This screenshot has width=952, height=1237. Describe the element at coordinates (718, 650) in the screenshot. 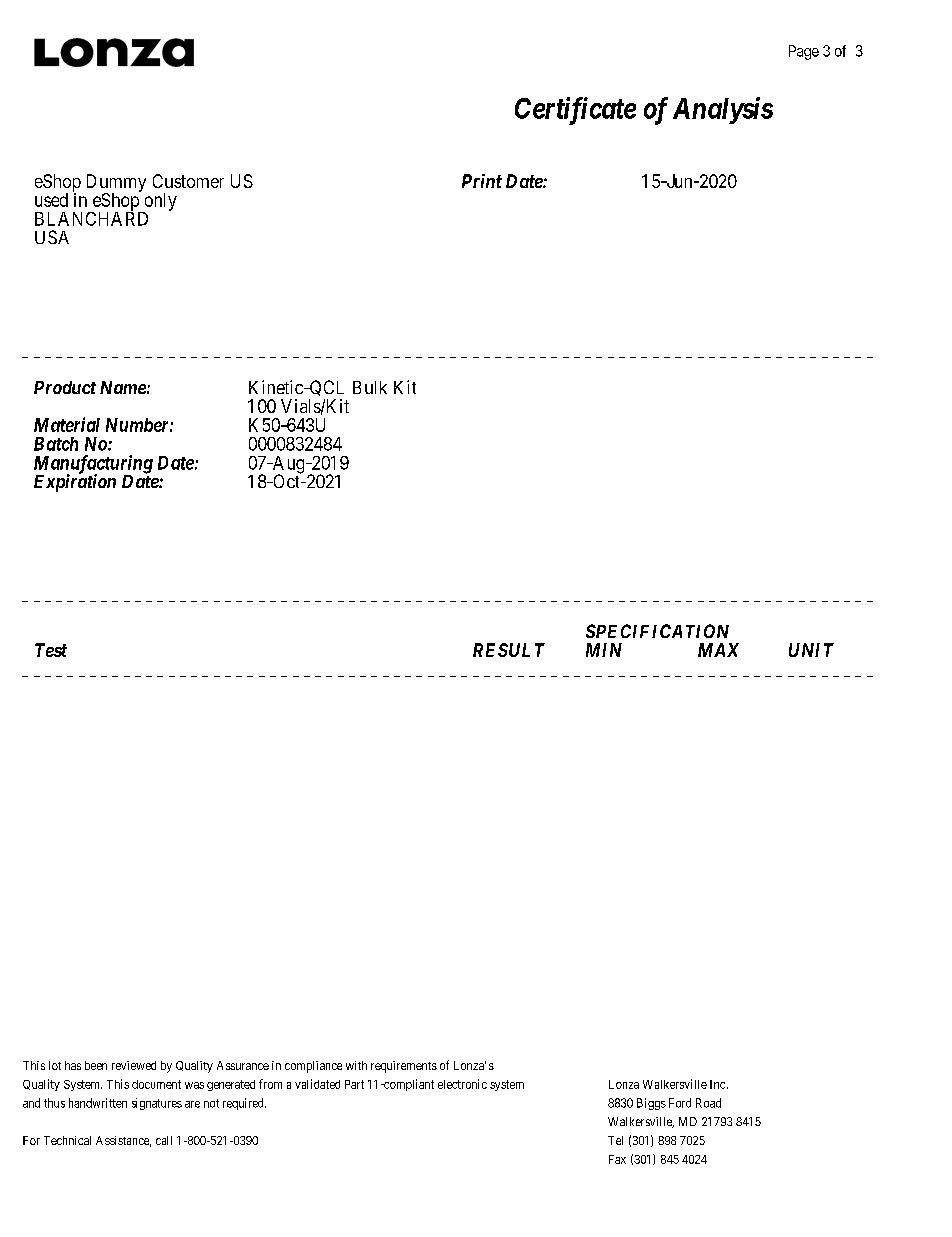

I see `MAX` at that location.
